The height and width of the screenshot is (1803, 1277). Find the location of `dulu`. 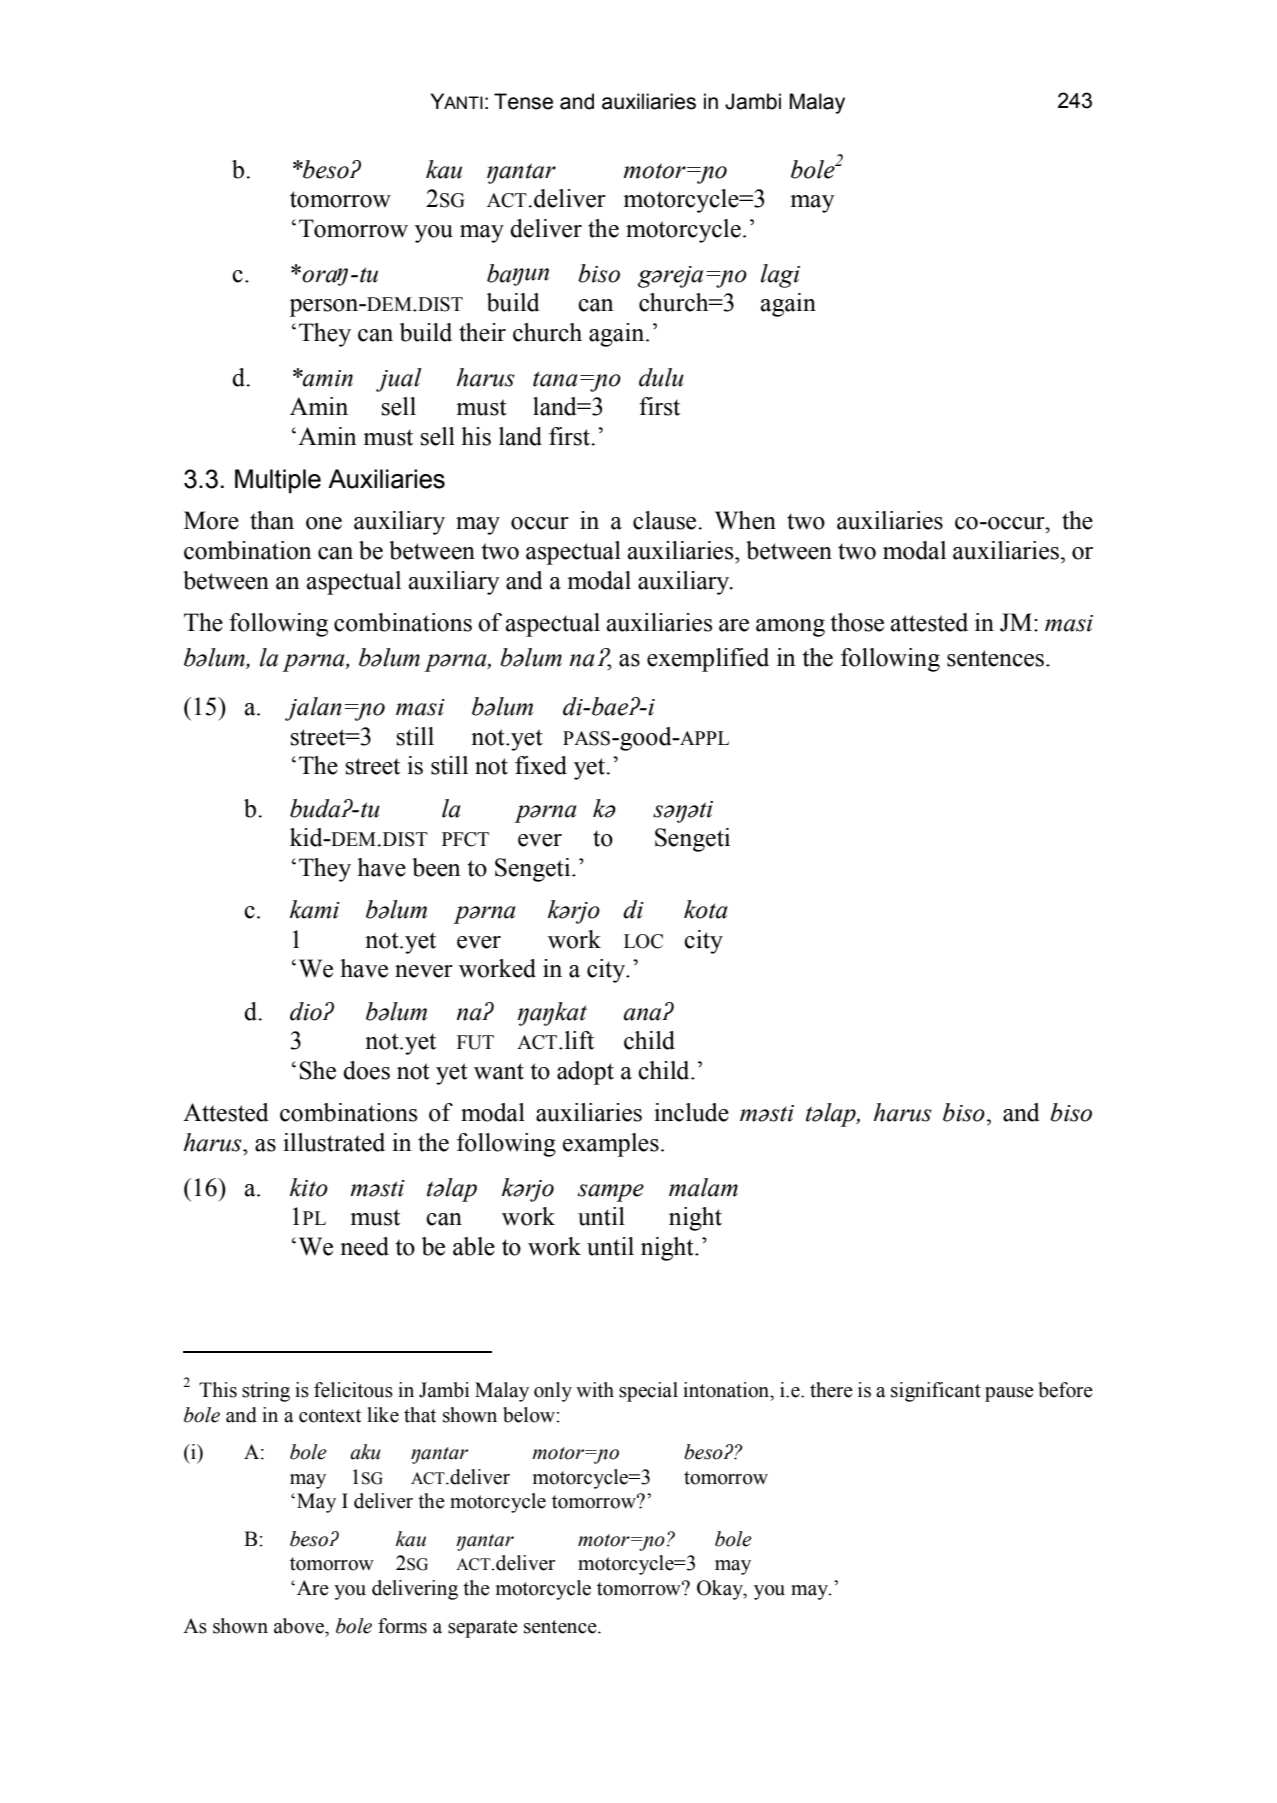

dulu is located at coordinates (661, 377).
